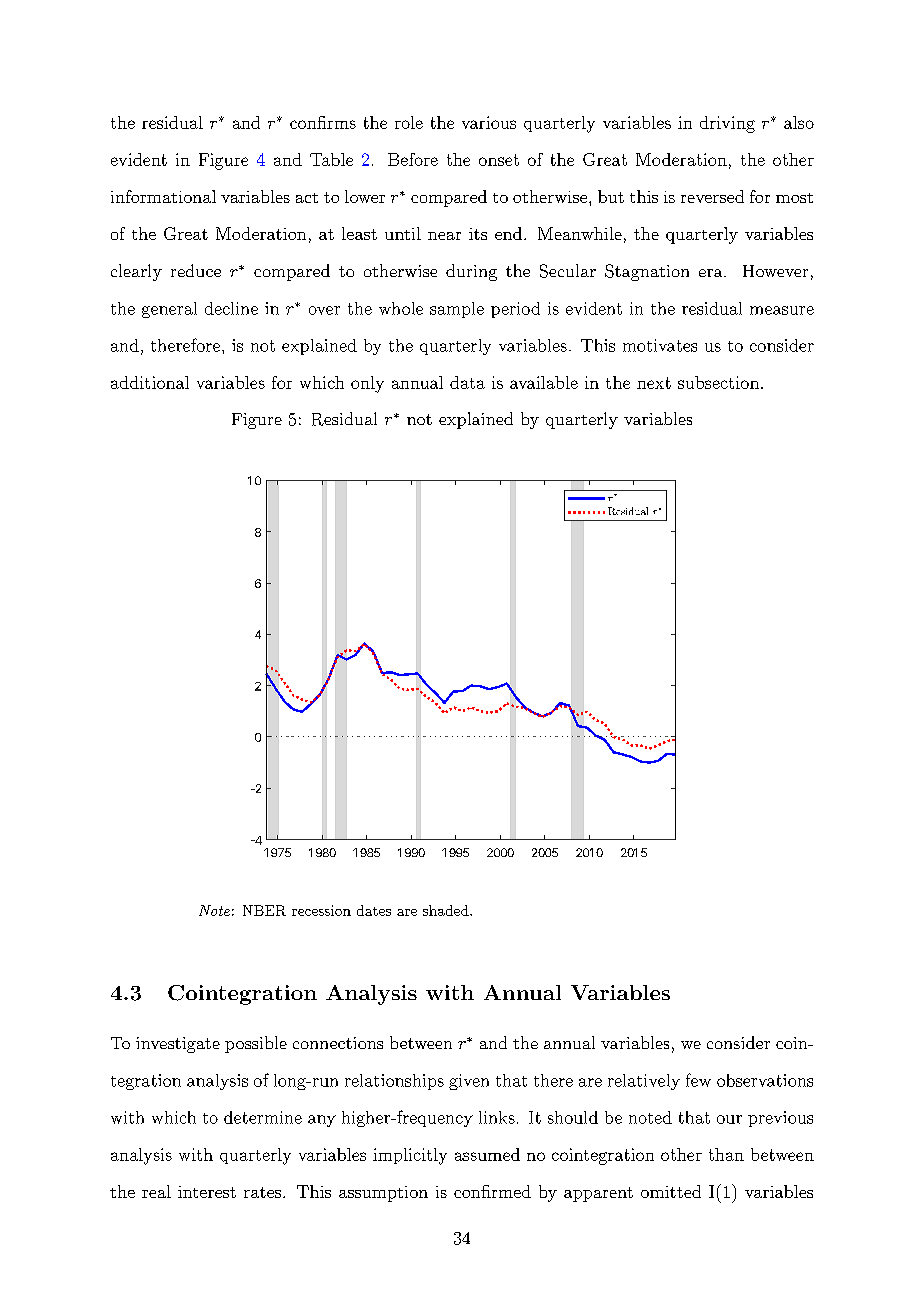 The image size is (924, 1308). What do you see at coordinates (321, 910) in the screenshot?
I see `recession` at bounding box center [321, 910].
